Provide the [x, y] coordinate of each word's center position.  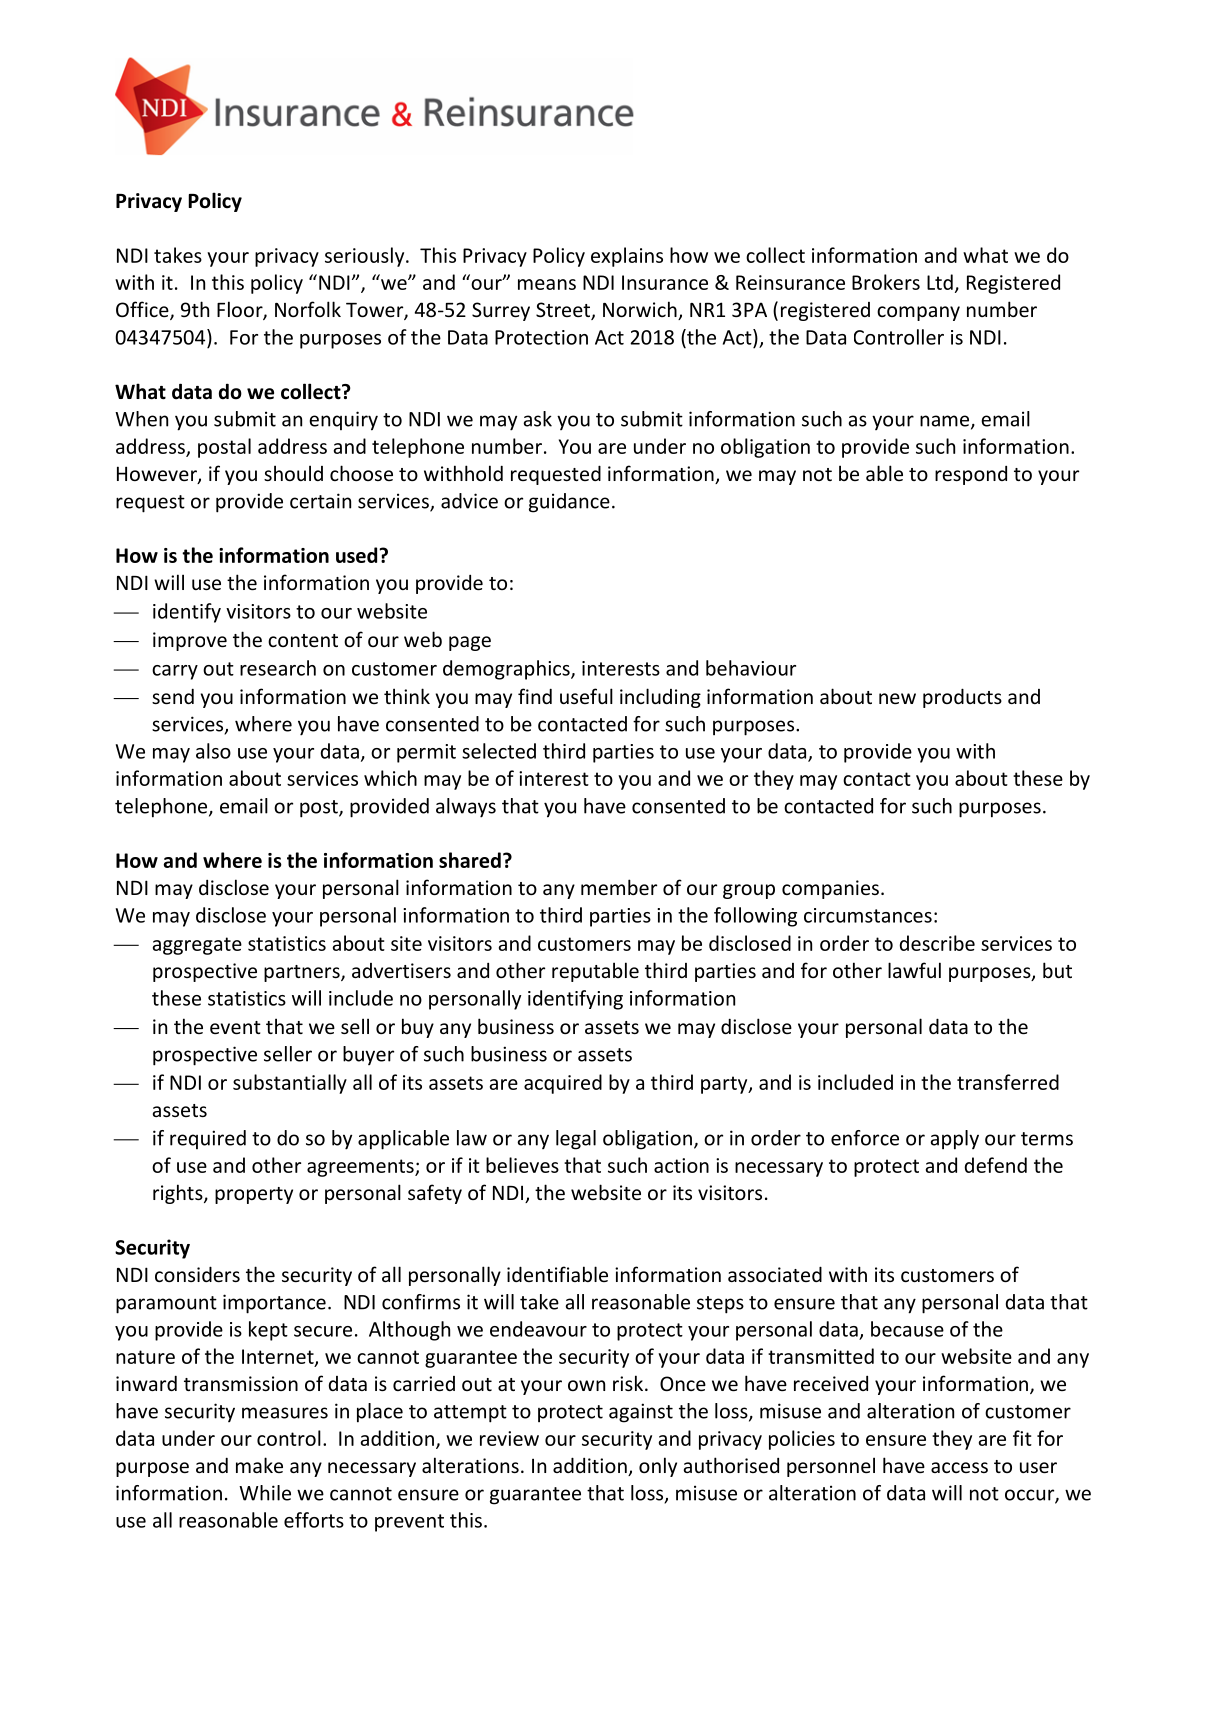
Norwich [641, 310]
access [959, 1467]
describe [937, 943]
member [619, 887]
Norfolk [308, 309]
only [658, 1467]
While [265, 1493]
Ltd [940, 282]
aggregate [197, 946]
